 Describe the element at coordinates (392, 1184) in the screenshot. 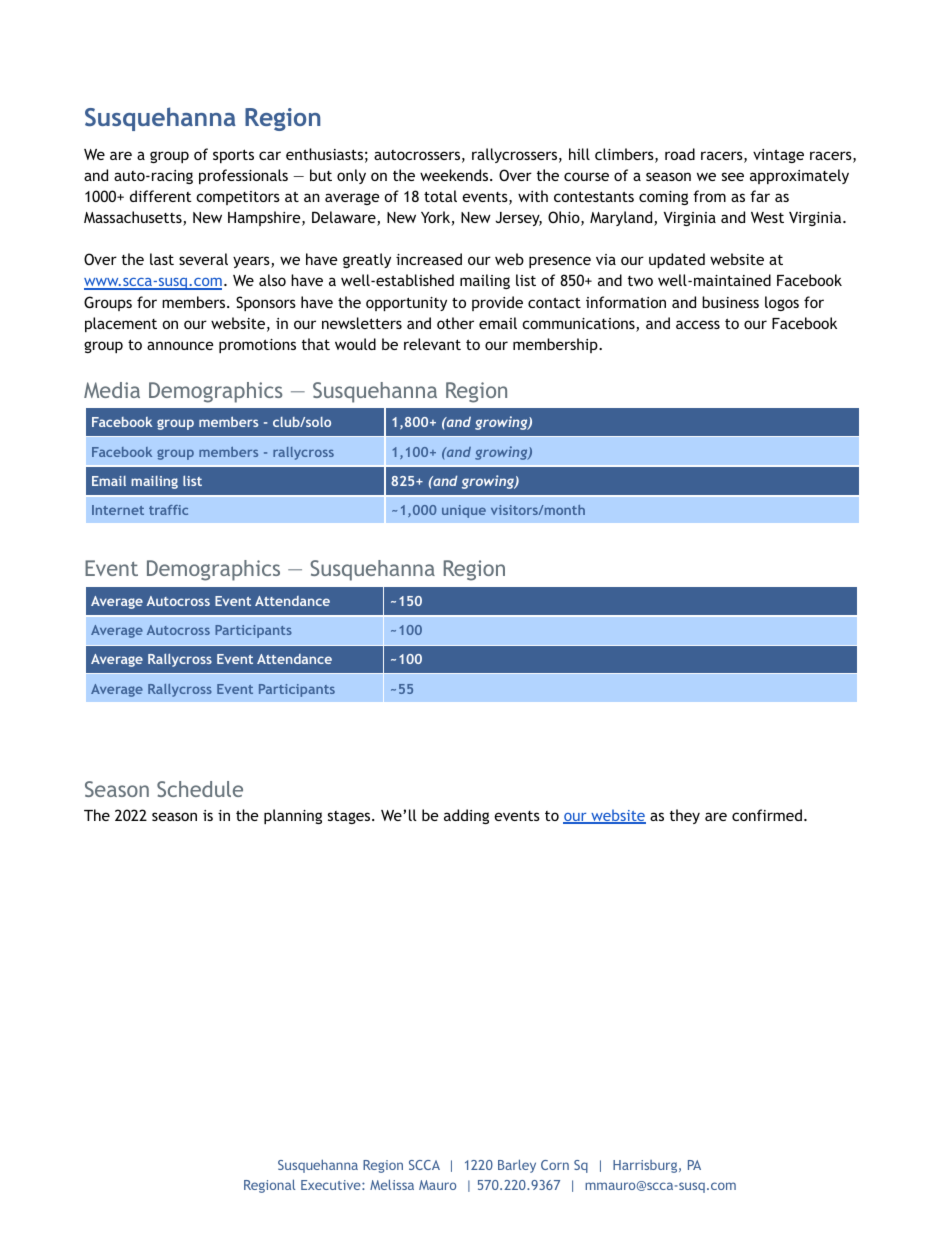

I see `Melissa` at that location.
